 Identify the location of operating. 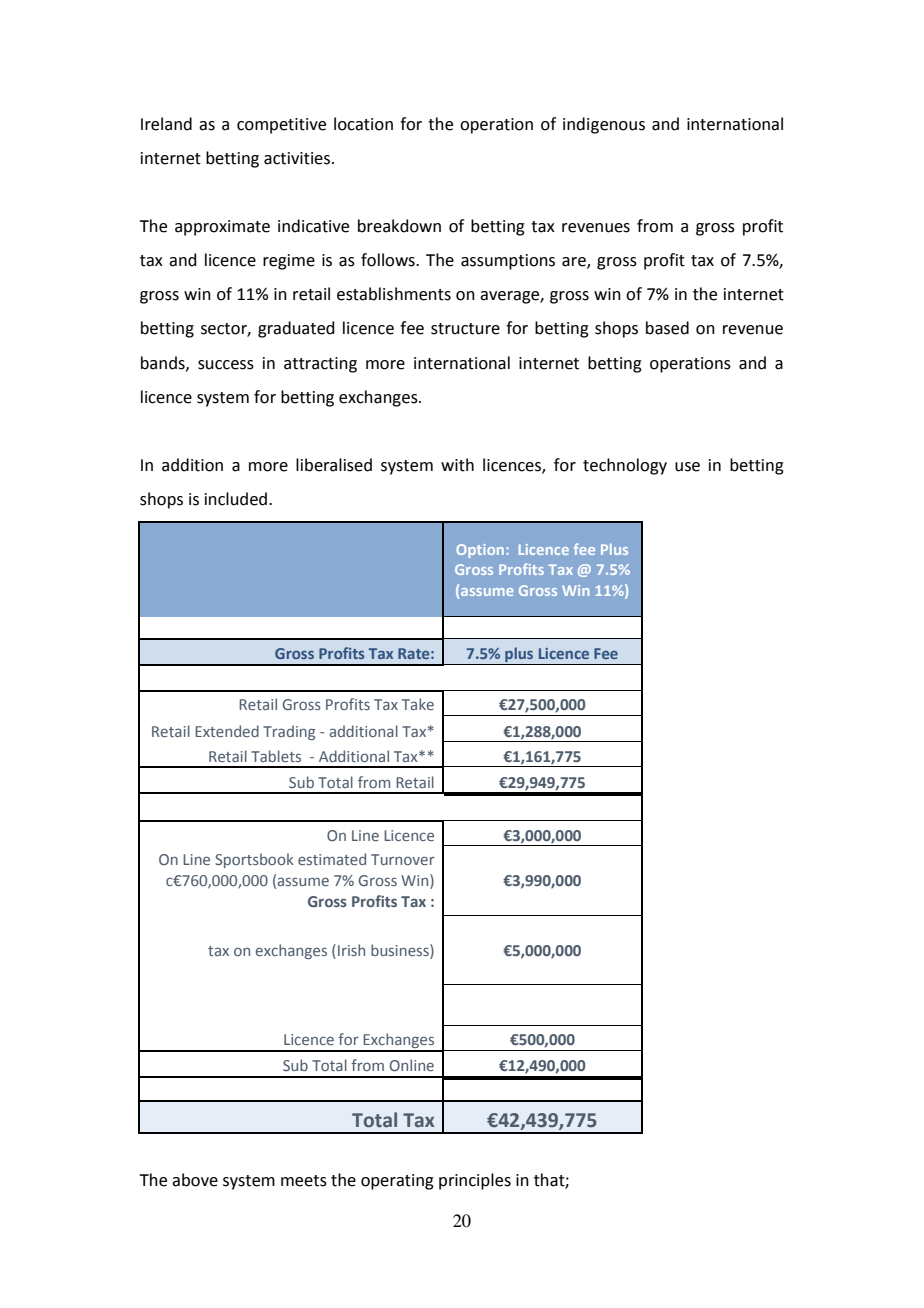
(397, 1182).
